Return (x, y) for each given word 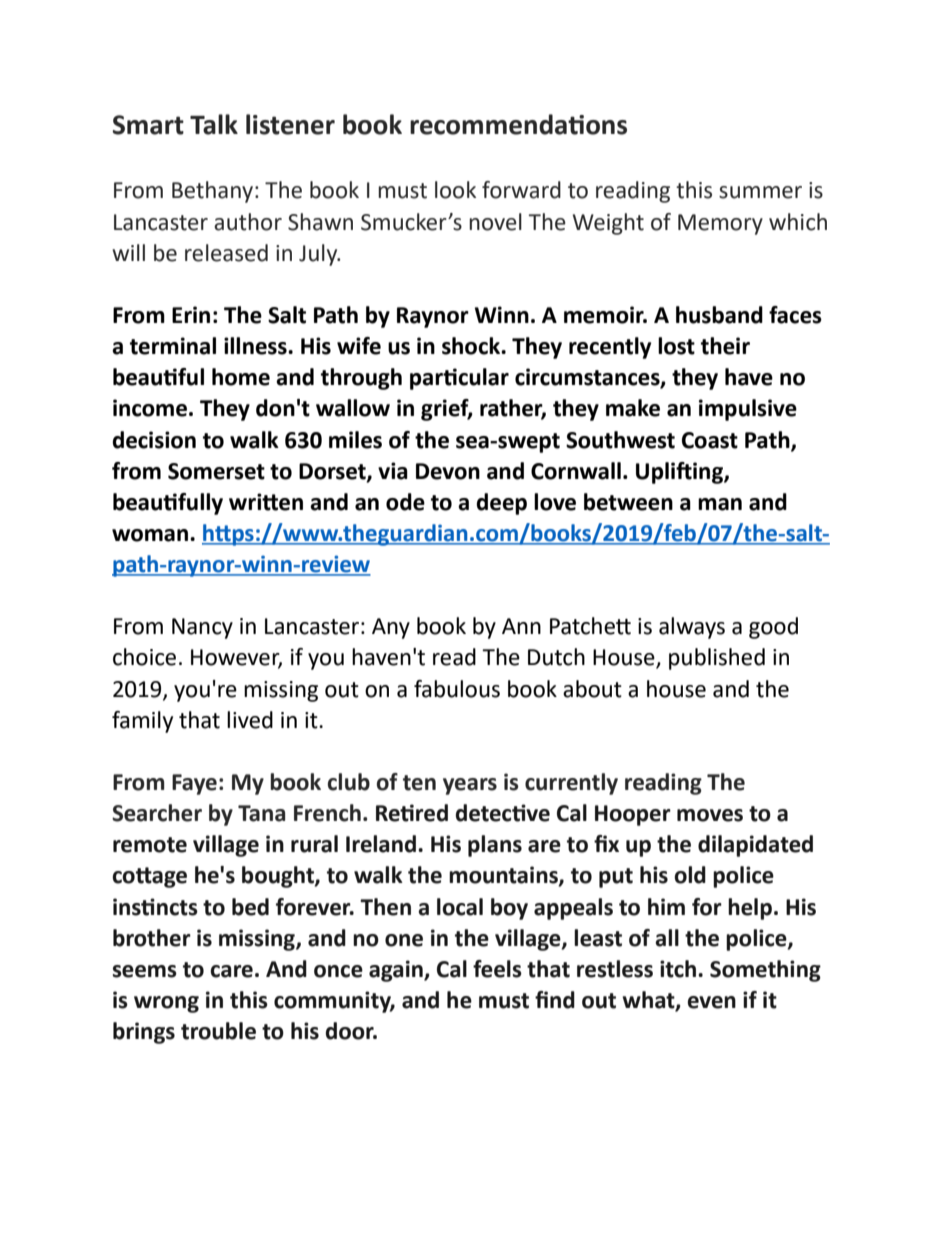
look (455, 190)
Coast (710, 440)
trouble (218, 1031)
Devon (448, 471)
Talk (214, 124)
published (717, 659)
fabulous (457, 689)
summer (760, 192)
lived (250, 720)
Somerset (216, 471)
